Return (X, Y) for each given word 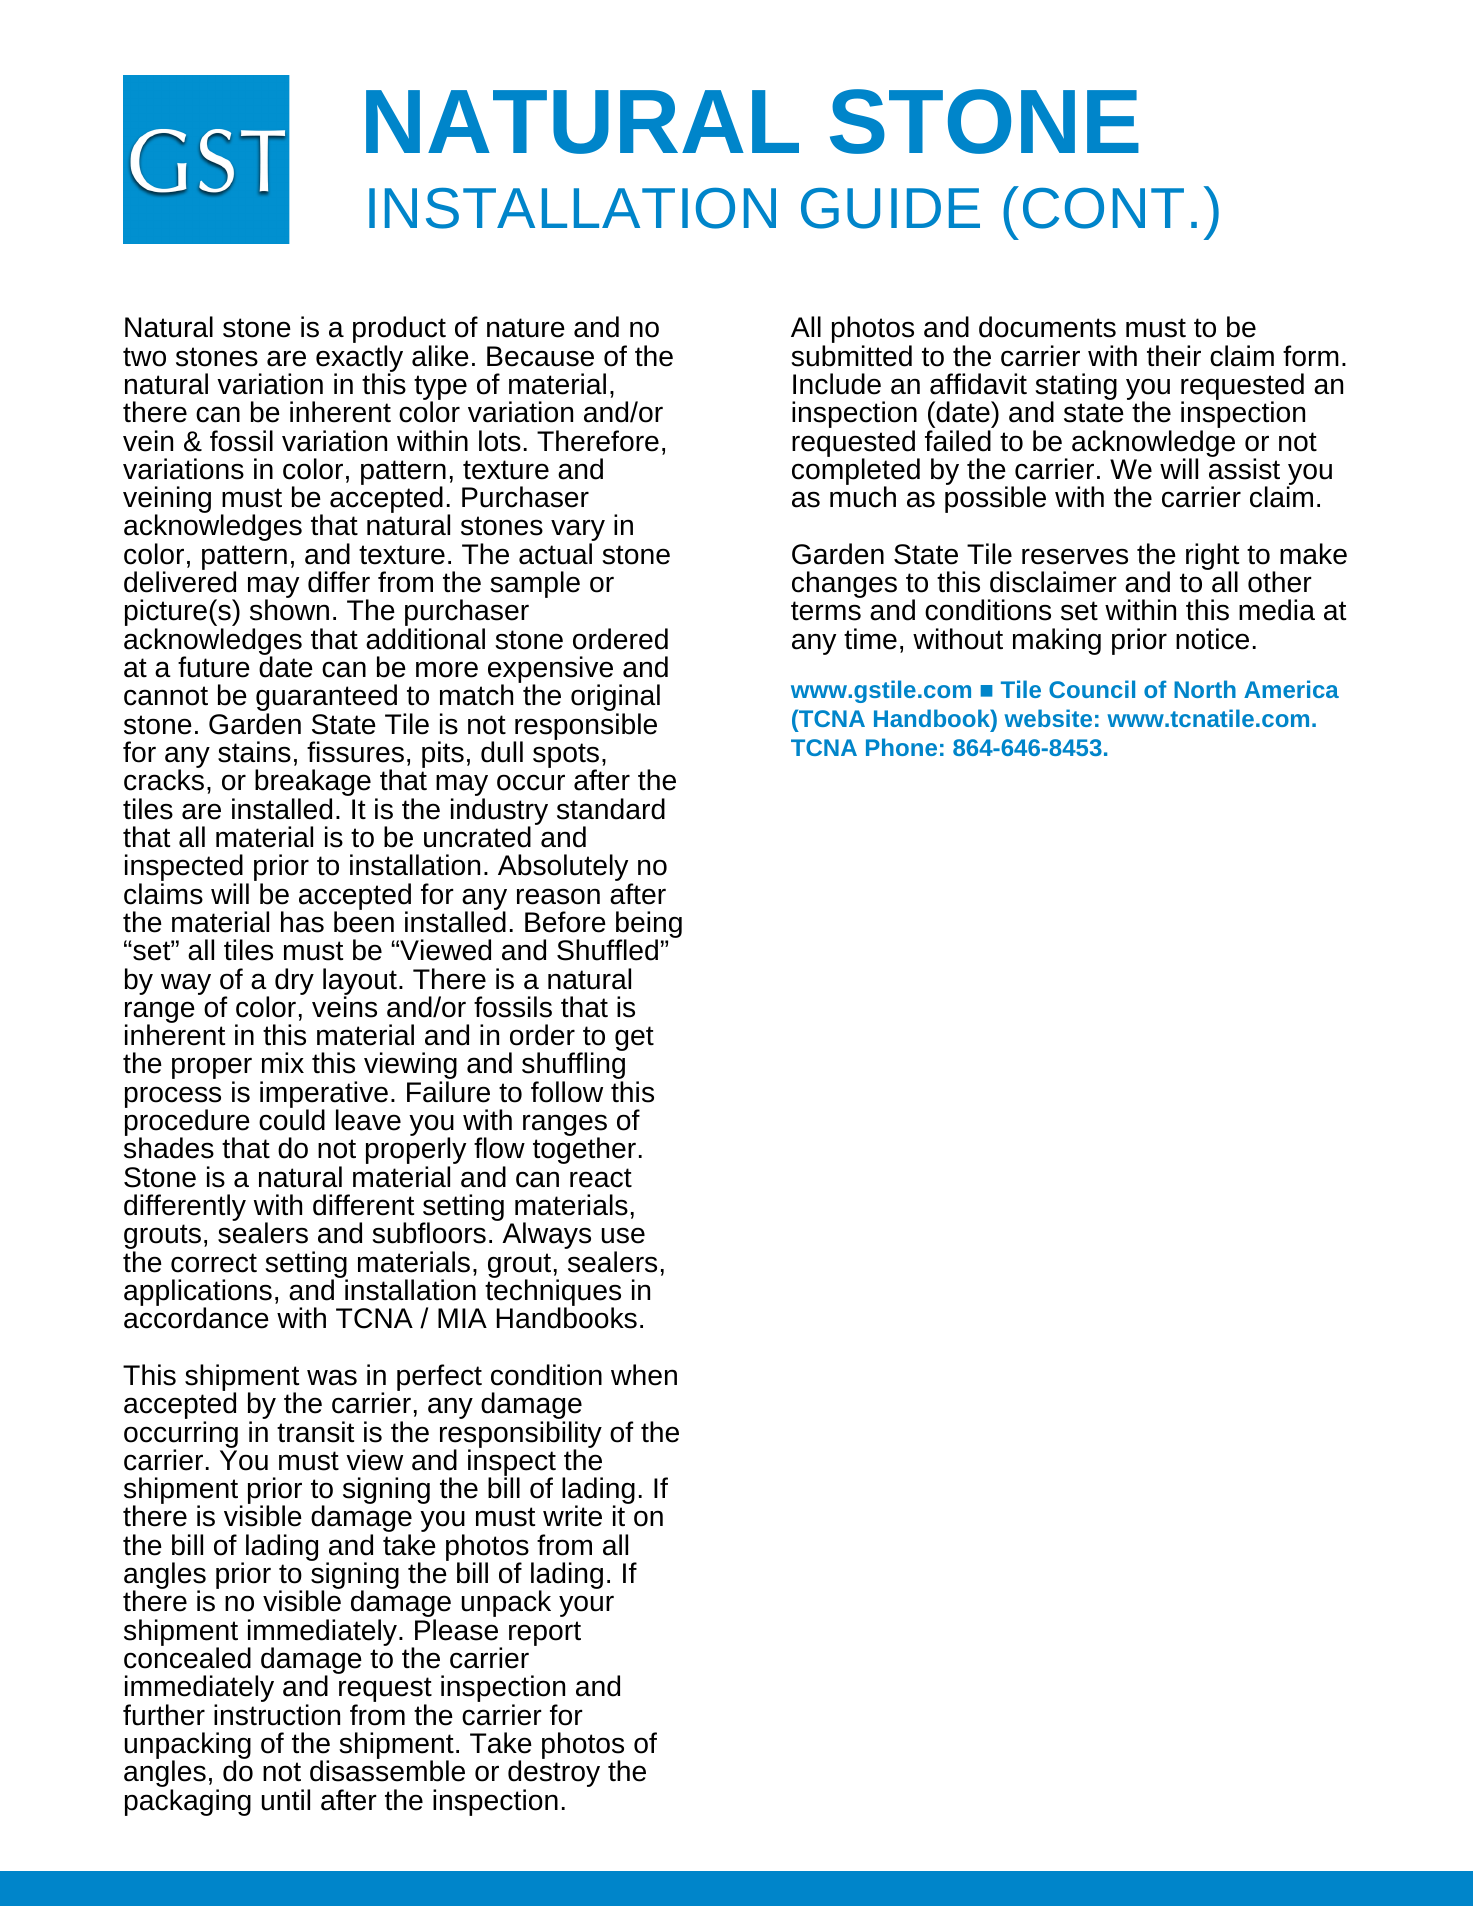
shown (289, 610)
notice (1212, 639)
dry (294, 981)
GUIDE (890, 208)
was (332, 1377)
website (1048, 718)
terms (826, 611)
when (644, 1375)
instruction (277, 1715)
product (399, 331)
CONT (1103, 208)
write (572, 1516)
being (647, 926)
